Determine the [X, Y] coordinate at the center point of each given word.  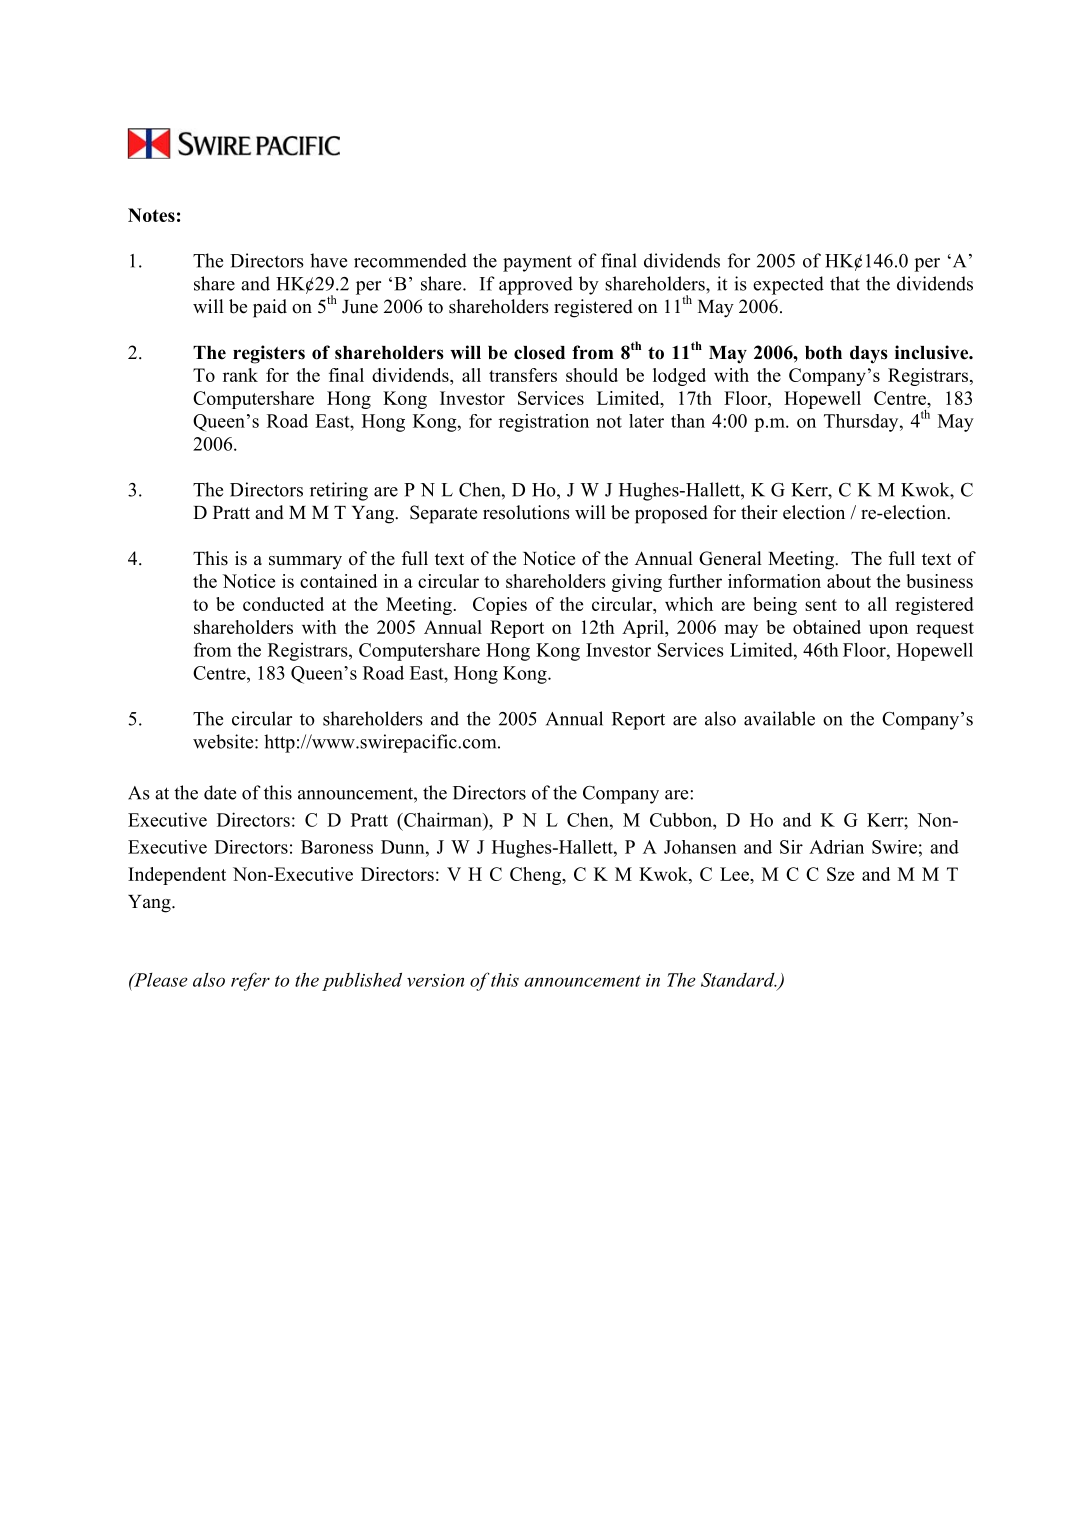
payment [537, 263]
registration [544, 423]
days [869, 355]
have [328, 260]
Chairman [443, 819]
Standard [739, 980]
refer [250, 981]
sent [821, 605]
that [845, 283]
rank [240, 375]
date [220, 792]
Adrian [836, 847]
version [435, 980]
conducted [283, 604]
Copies [500, 606]
